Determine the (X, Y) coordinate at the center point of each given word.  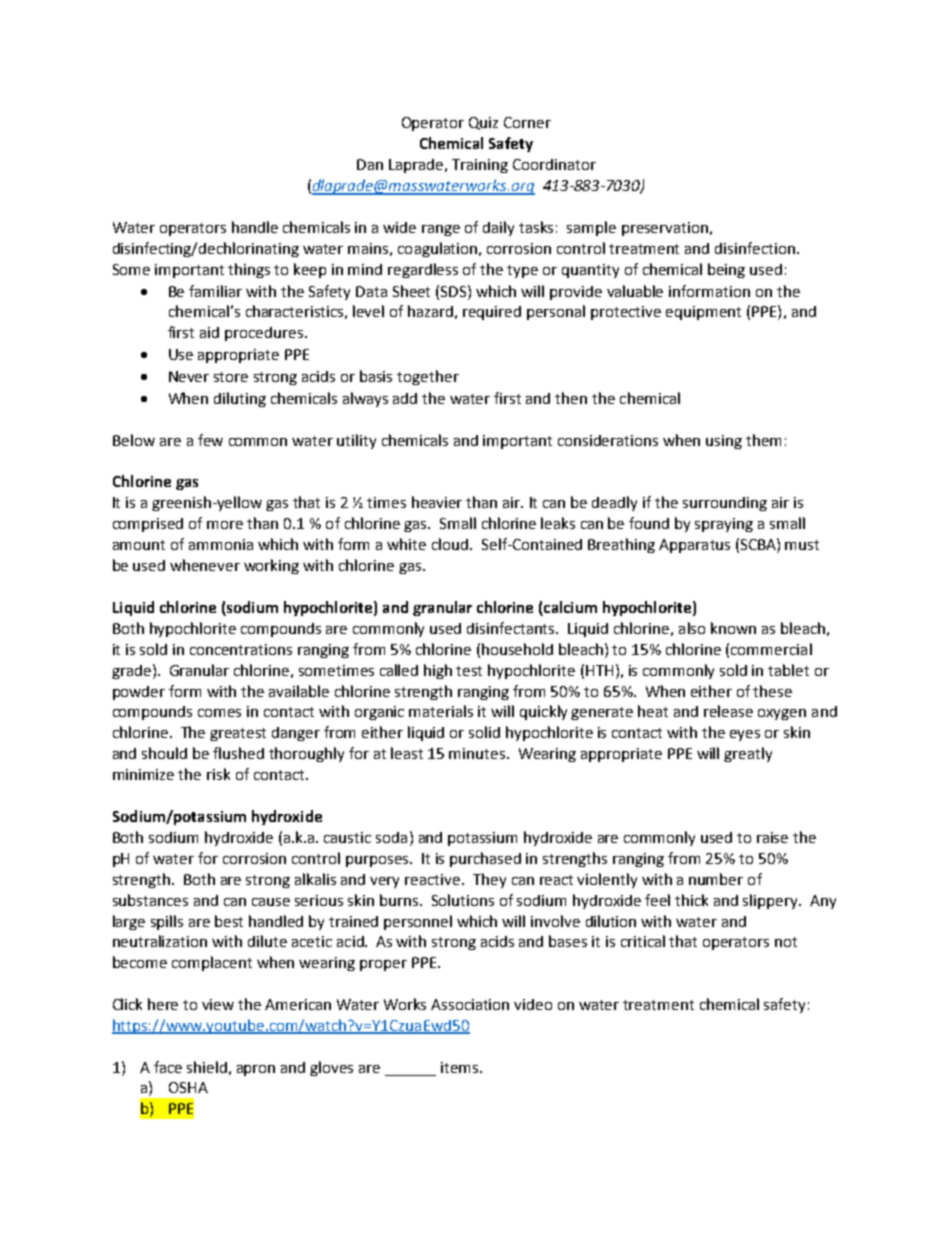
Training (480, 166)
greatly (748, 754)
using (724, 442)
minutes (478, 753)
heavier (437, 502)
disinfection (756, 248)
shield (207, 1067)
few (210, 440)
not (786, 942)
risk (218, 774)
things (249, 270)
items (461, 1067)
